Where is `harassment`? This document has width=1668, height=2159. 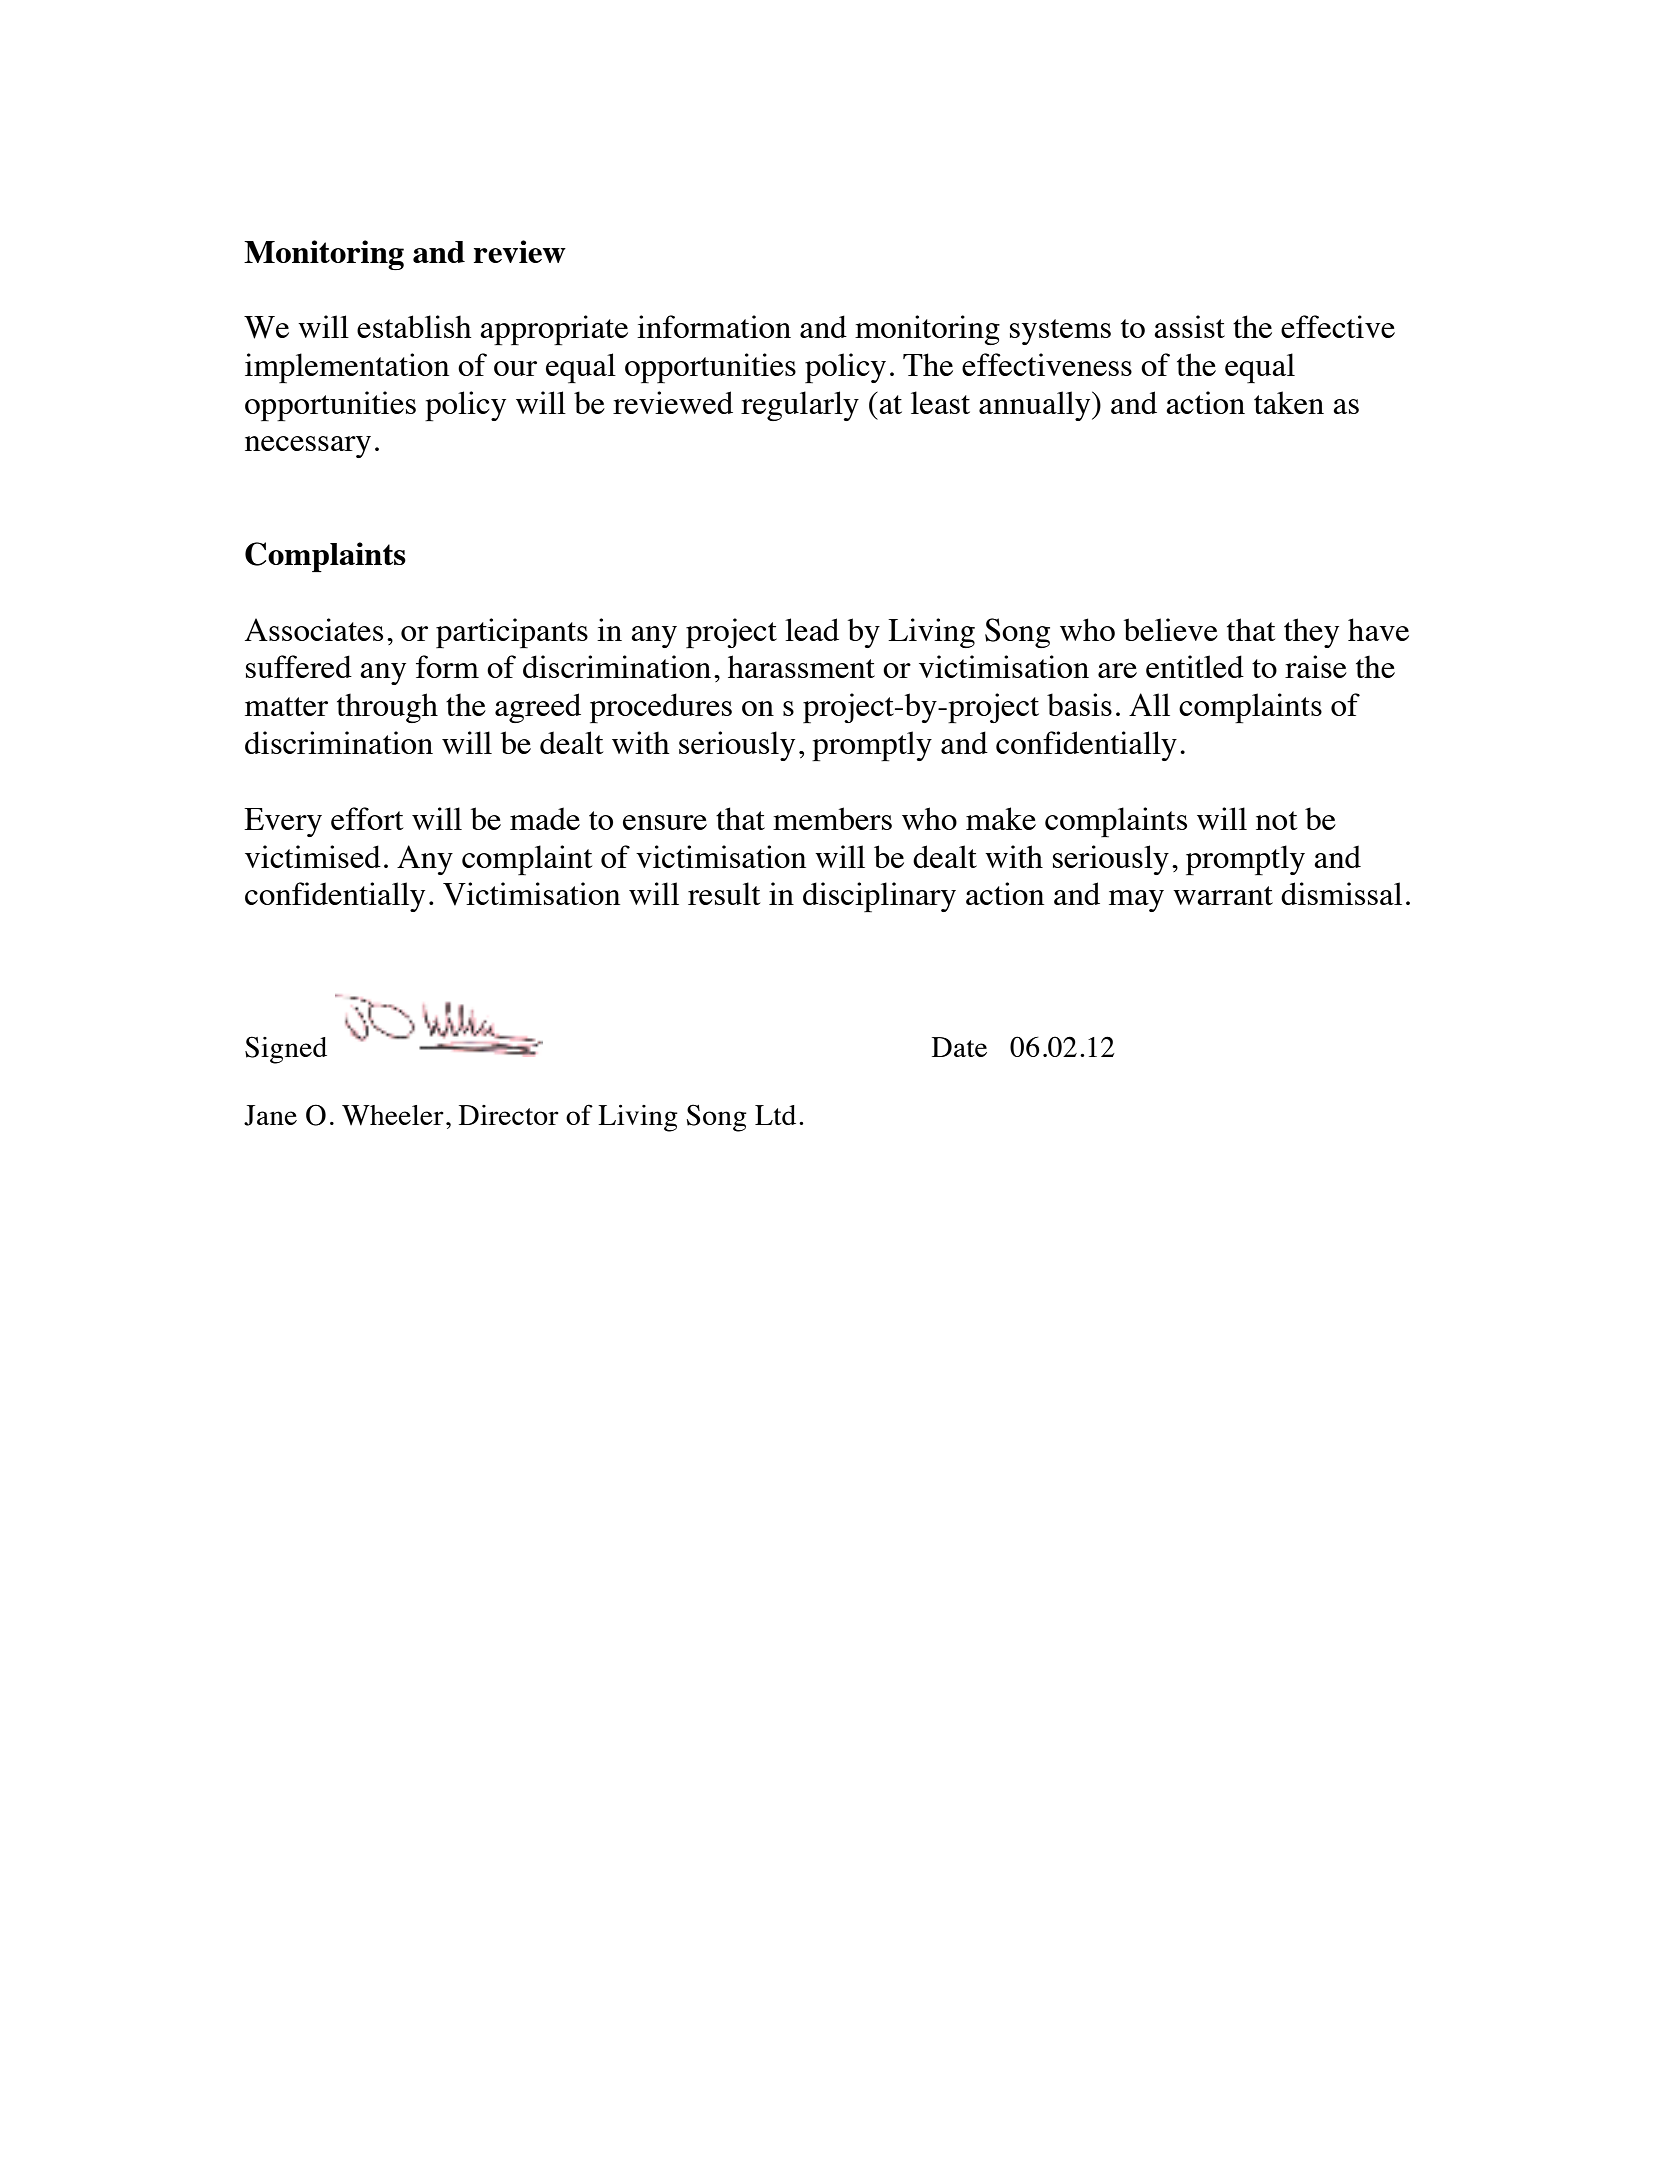 harassment is located at coordinates (801, 666).
